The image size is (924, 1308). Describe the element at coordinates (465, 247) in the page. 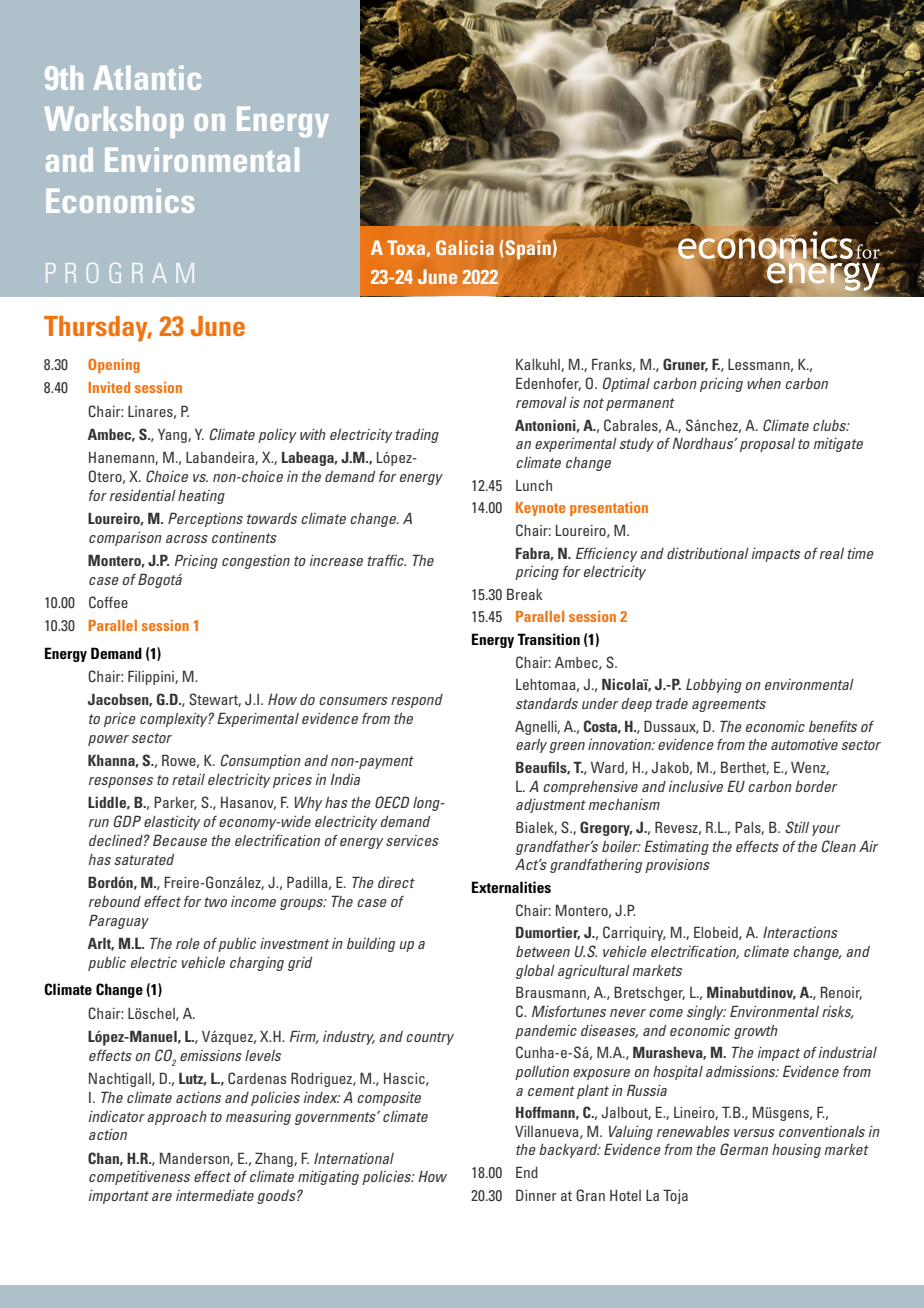

I see `Galicia` at that location.
